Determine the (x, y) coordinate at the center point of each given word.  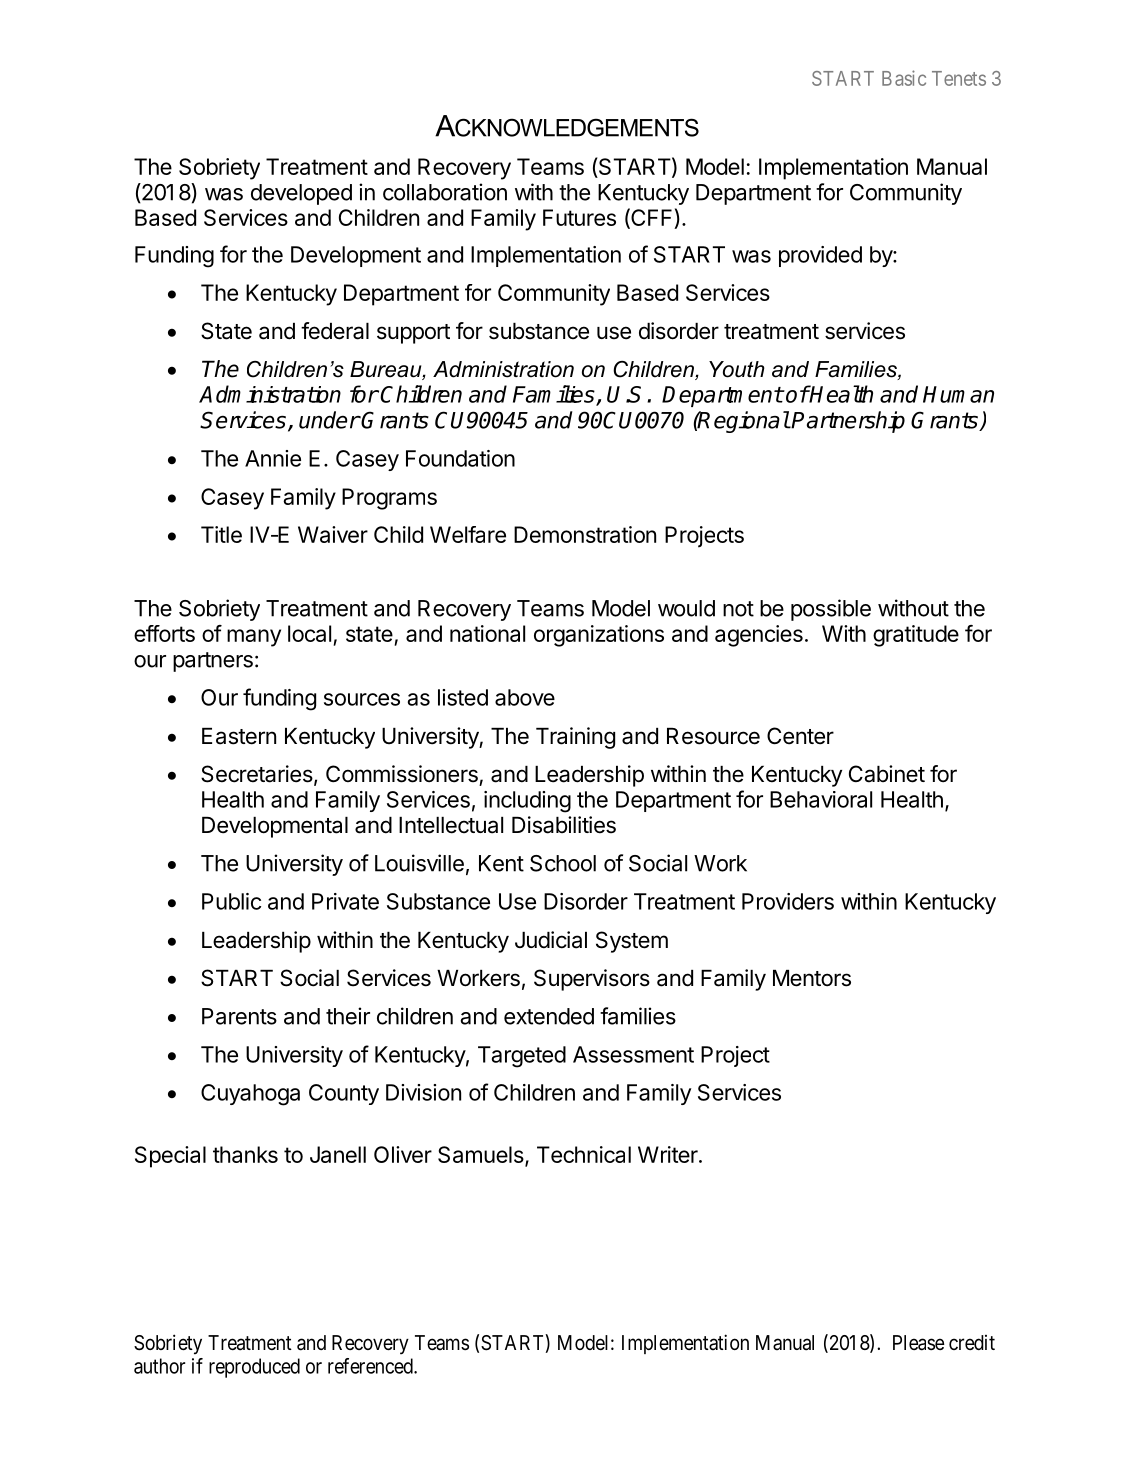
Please (919, 1343)
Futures (579, 217)
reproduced (254, 1368)
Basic (904, 78)
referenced (371, 1366)
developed (301, 194)
